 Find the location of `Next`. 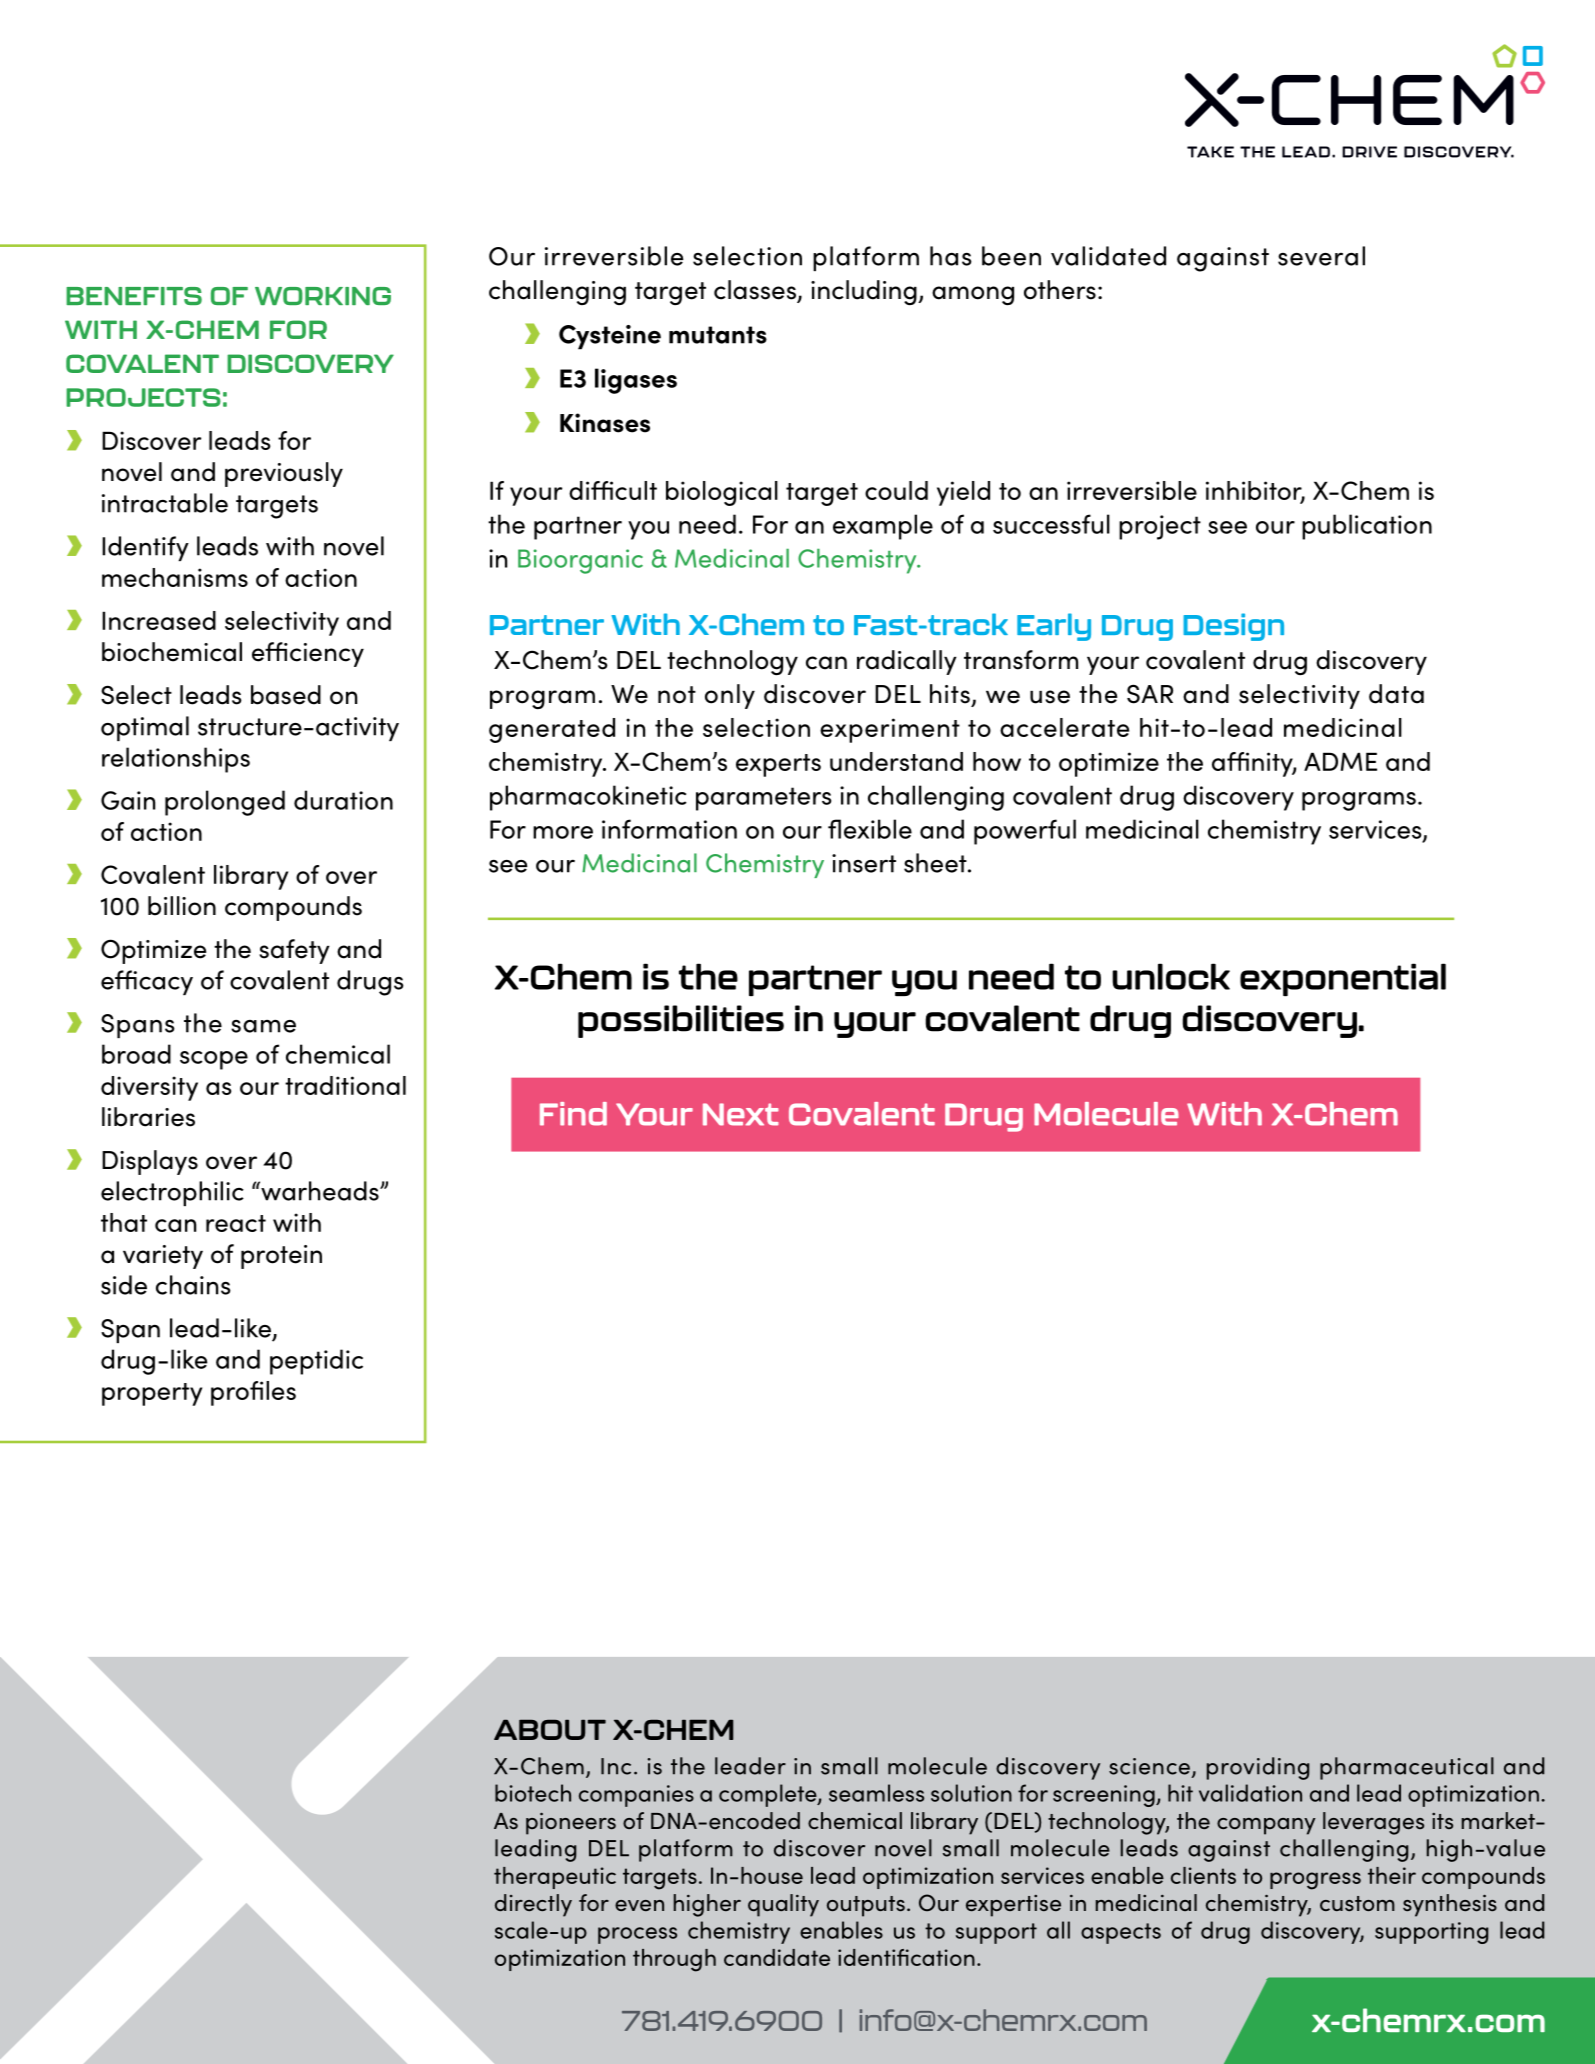

Next is located at coordinates (741, 1114).
